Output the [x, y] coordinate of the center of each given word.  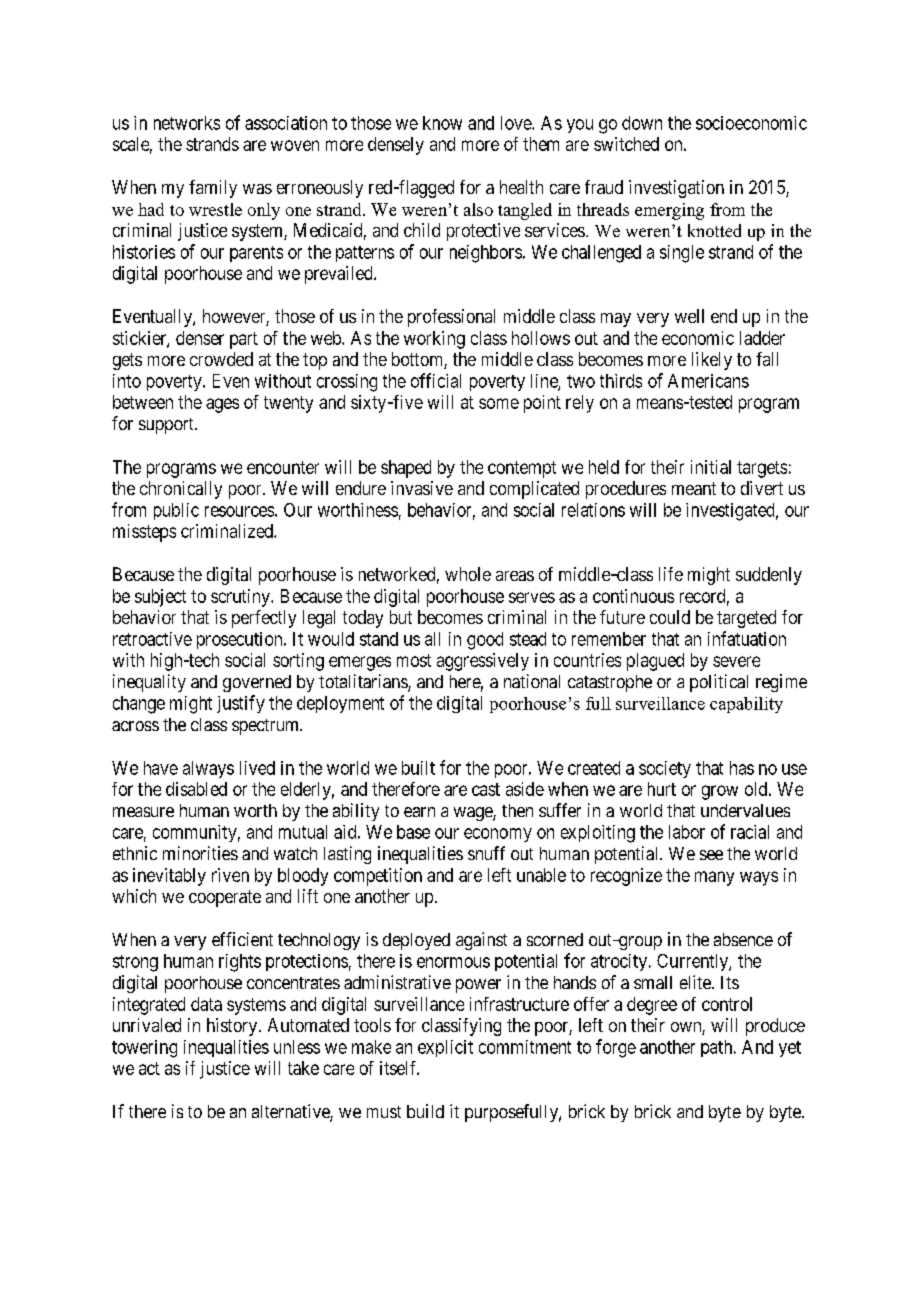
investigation [676, 189]
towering [144, 1049]
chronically [181, 490]
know [442, 123]
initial [711, 467]
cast [486, 789]
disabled [196, 789]
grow [720, 792]
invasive [422, 488]
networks [187, 123]
